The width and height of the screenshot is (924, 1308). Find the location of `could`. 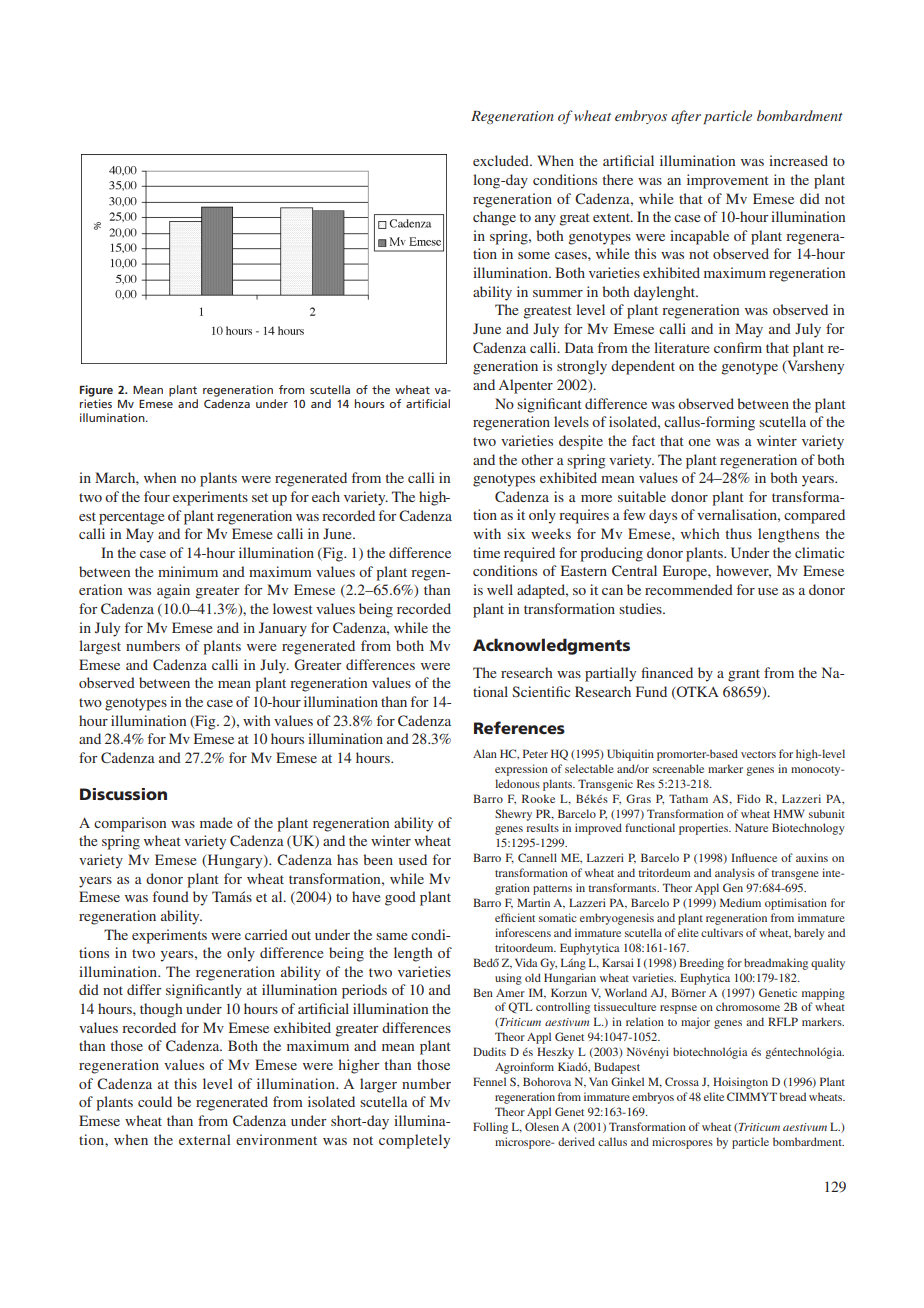

could is located at coordinates (155, 1101).
